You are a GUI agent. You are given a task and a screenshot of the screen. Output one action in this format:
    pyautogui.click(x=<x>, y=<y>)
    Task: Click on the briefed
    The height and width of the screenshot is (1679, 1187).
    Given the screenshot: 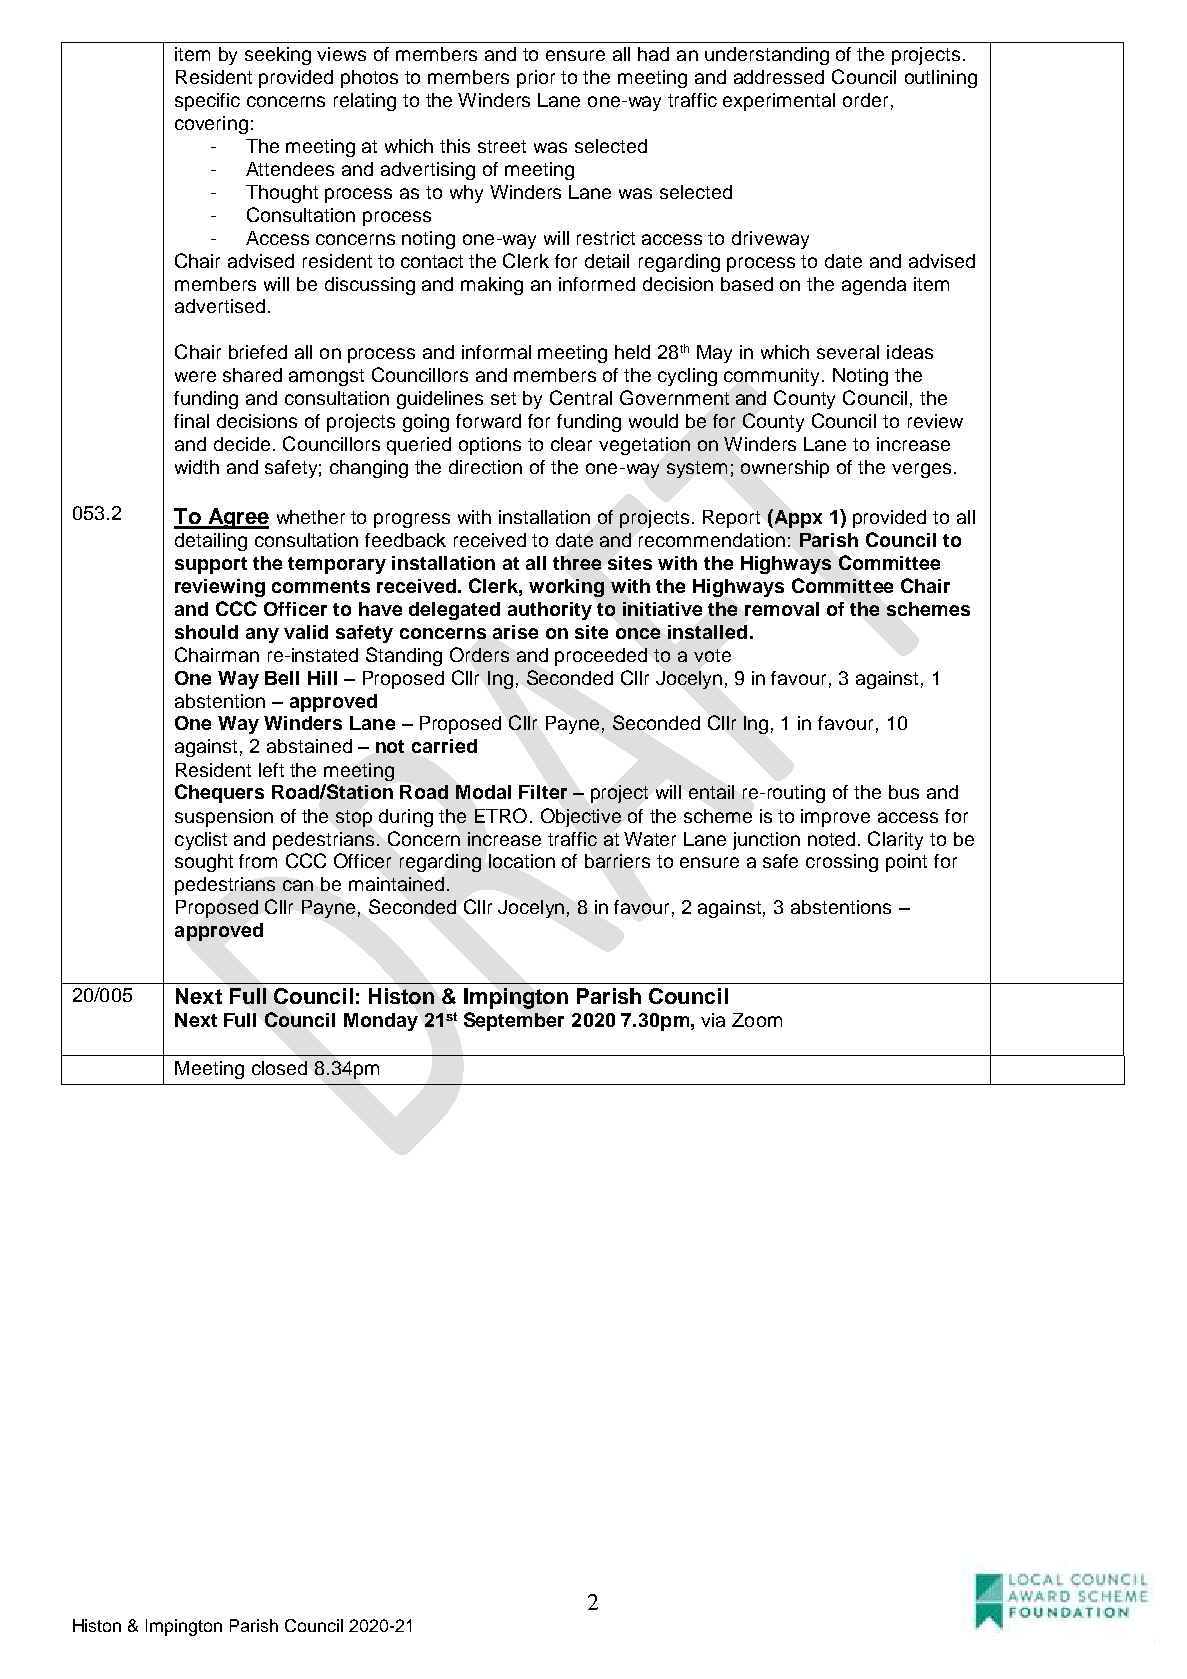 What is the action you would take?
    pyautogui.click(x=258, y=352)
